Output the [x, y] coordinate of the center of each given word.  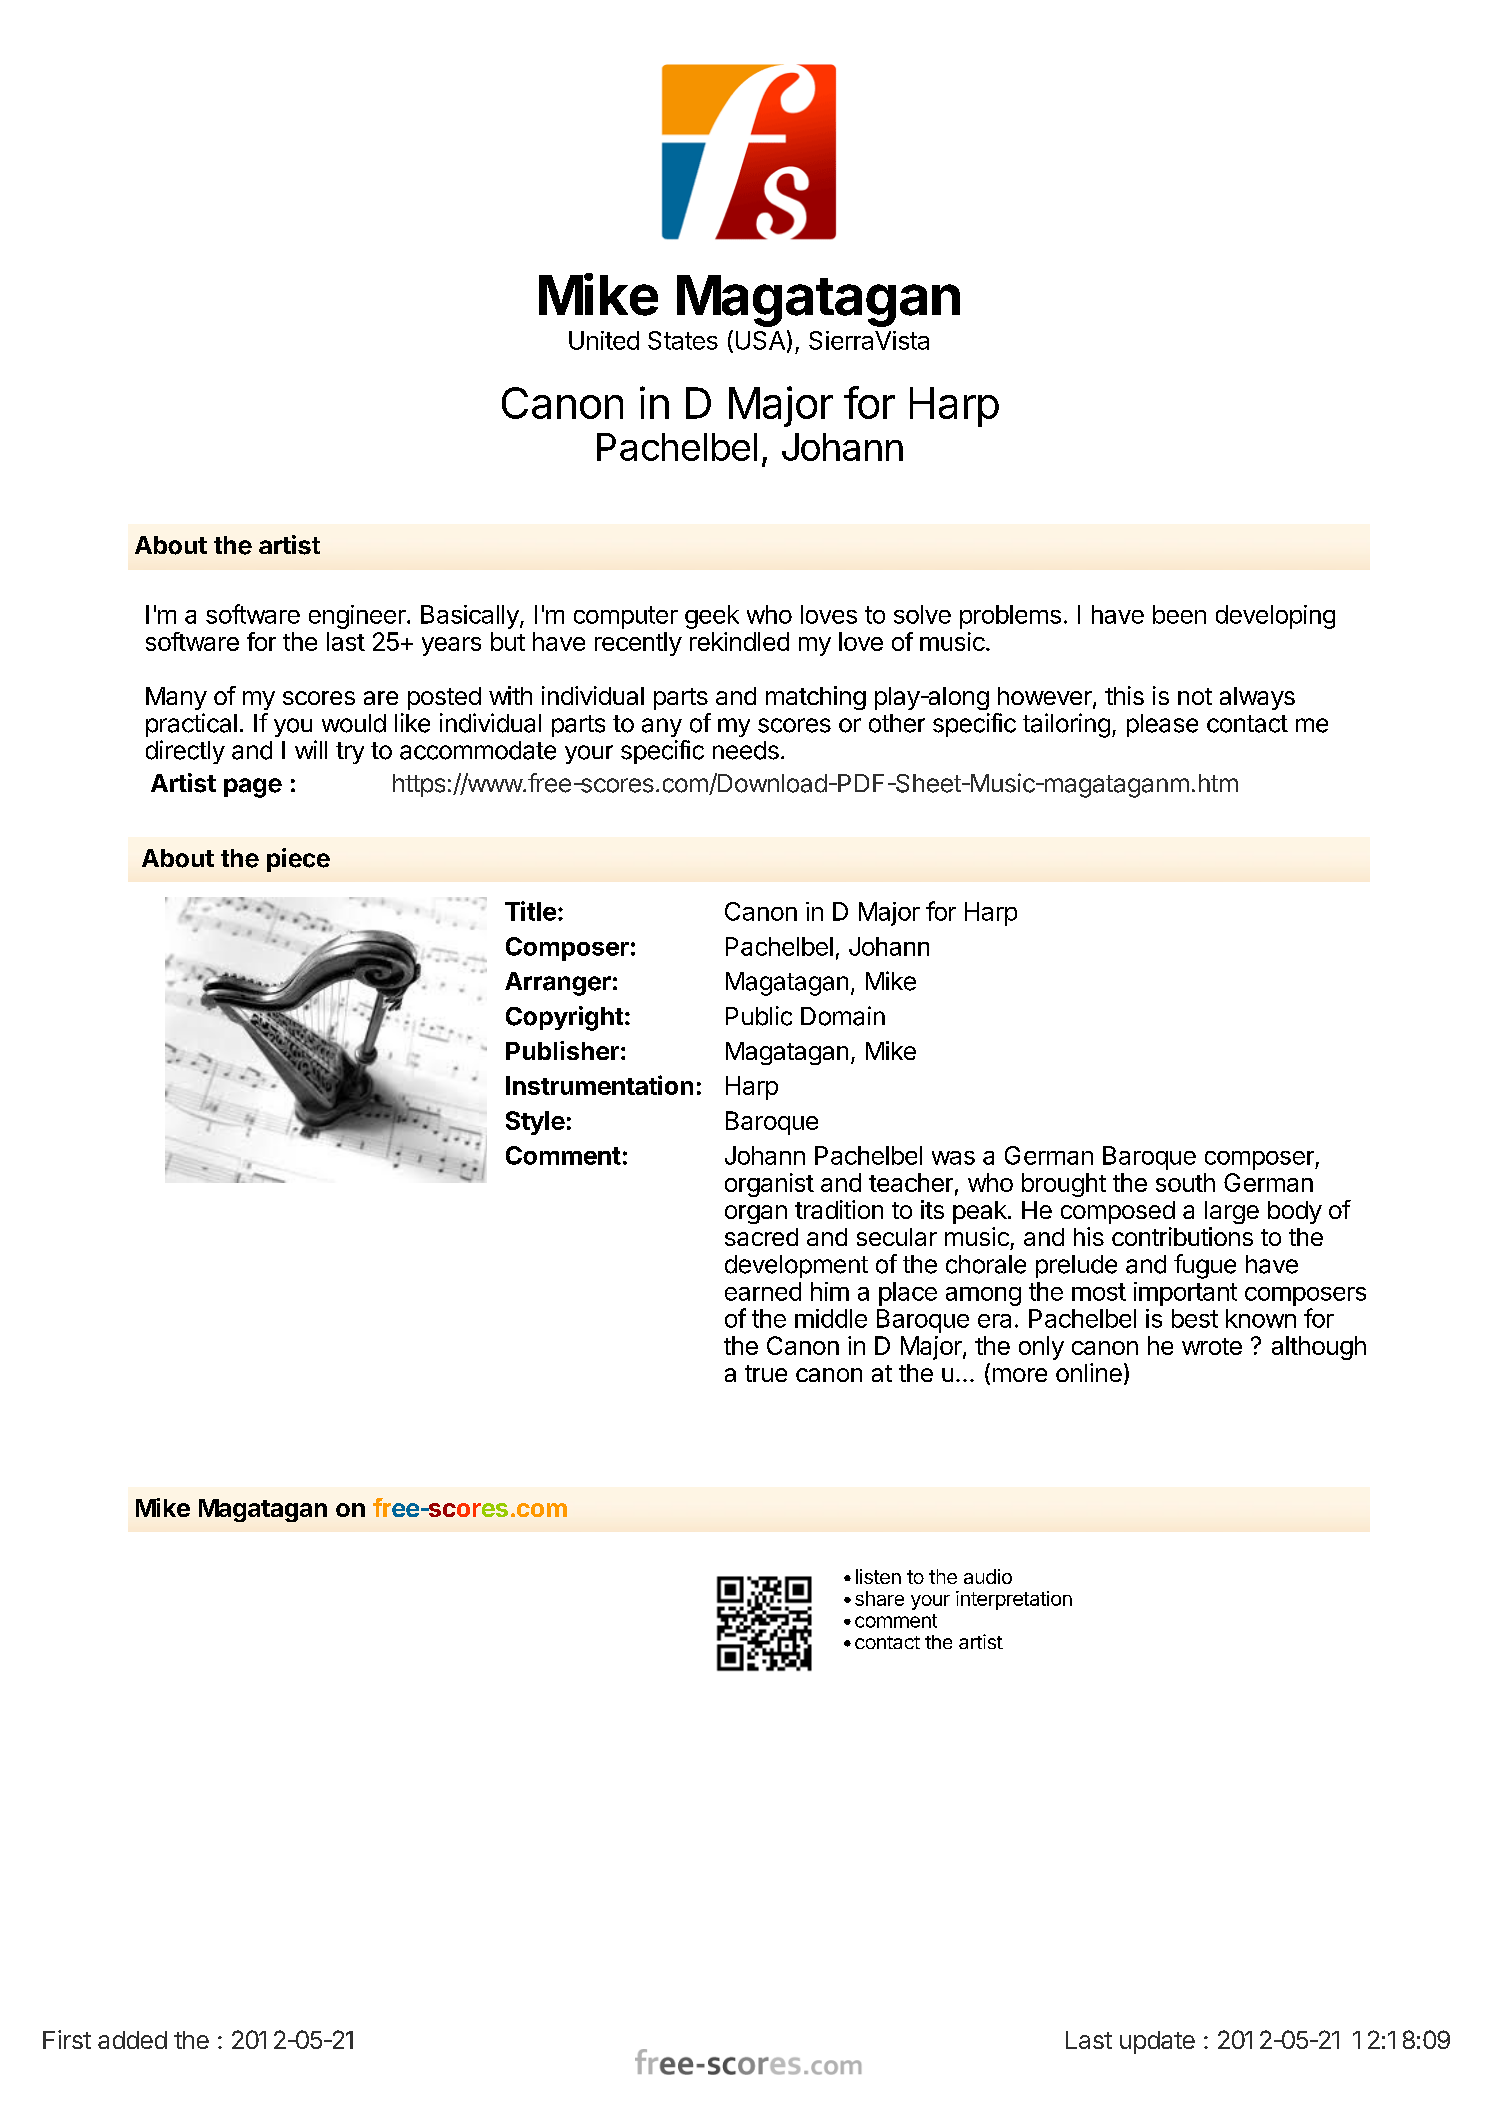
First [67, 2039]
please [1162, 725]
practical [191, 725]
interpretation [1014, 1600]
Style [535, 1123]
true [766, 1373]
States [683, 340]
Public [759, 1016]
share [879, 1598]
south [1185, 1182]
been [1179, 614]
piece [298, 860]
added [132, 2040]
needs [746, 750]
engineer [358, 617]
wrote [1212, 1346]
